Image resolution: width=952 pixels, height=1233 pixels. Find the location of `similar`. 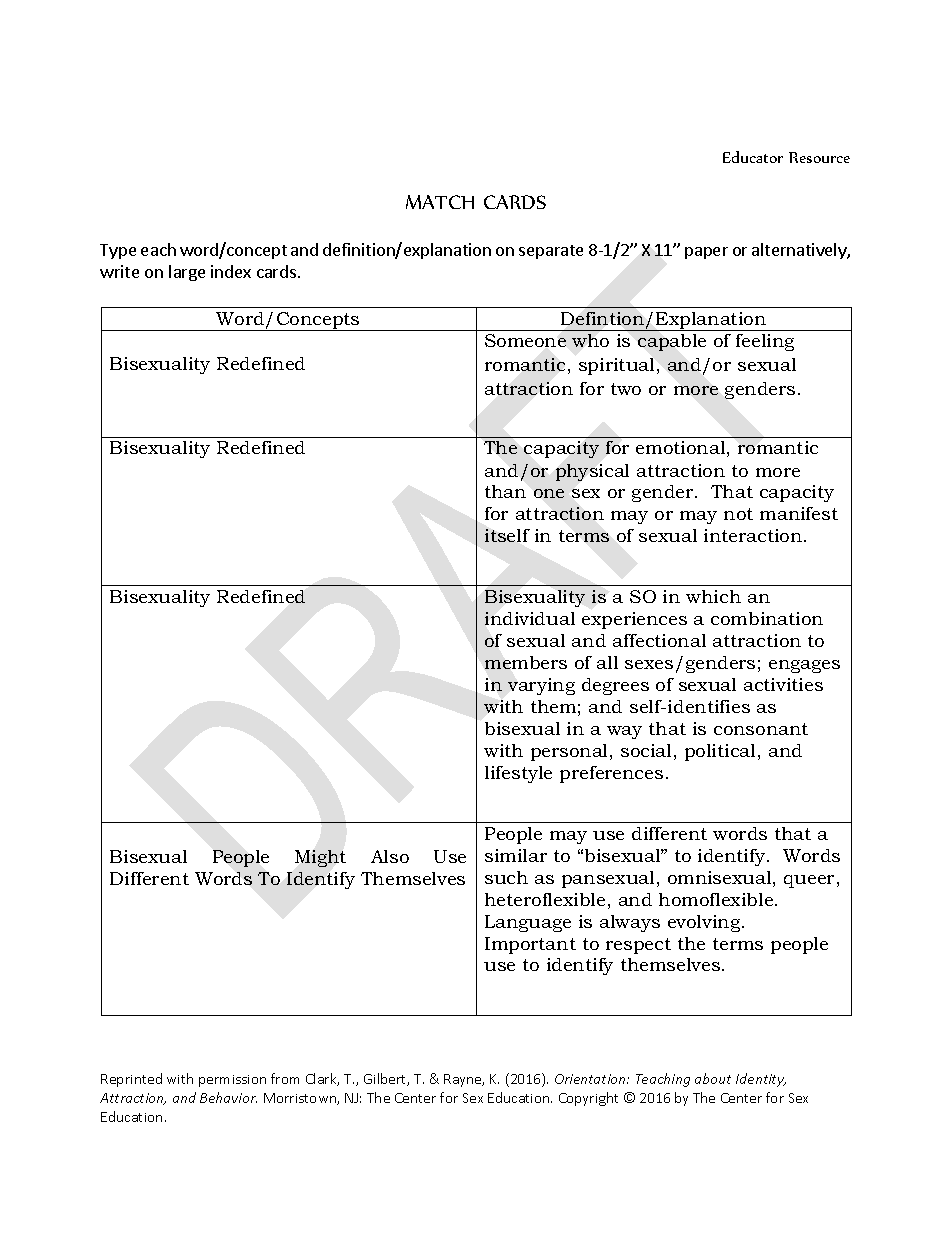

similar is located at coordinates (516, 855).
